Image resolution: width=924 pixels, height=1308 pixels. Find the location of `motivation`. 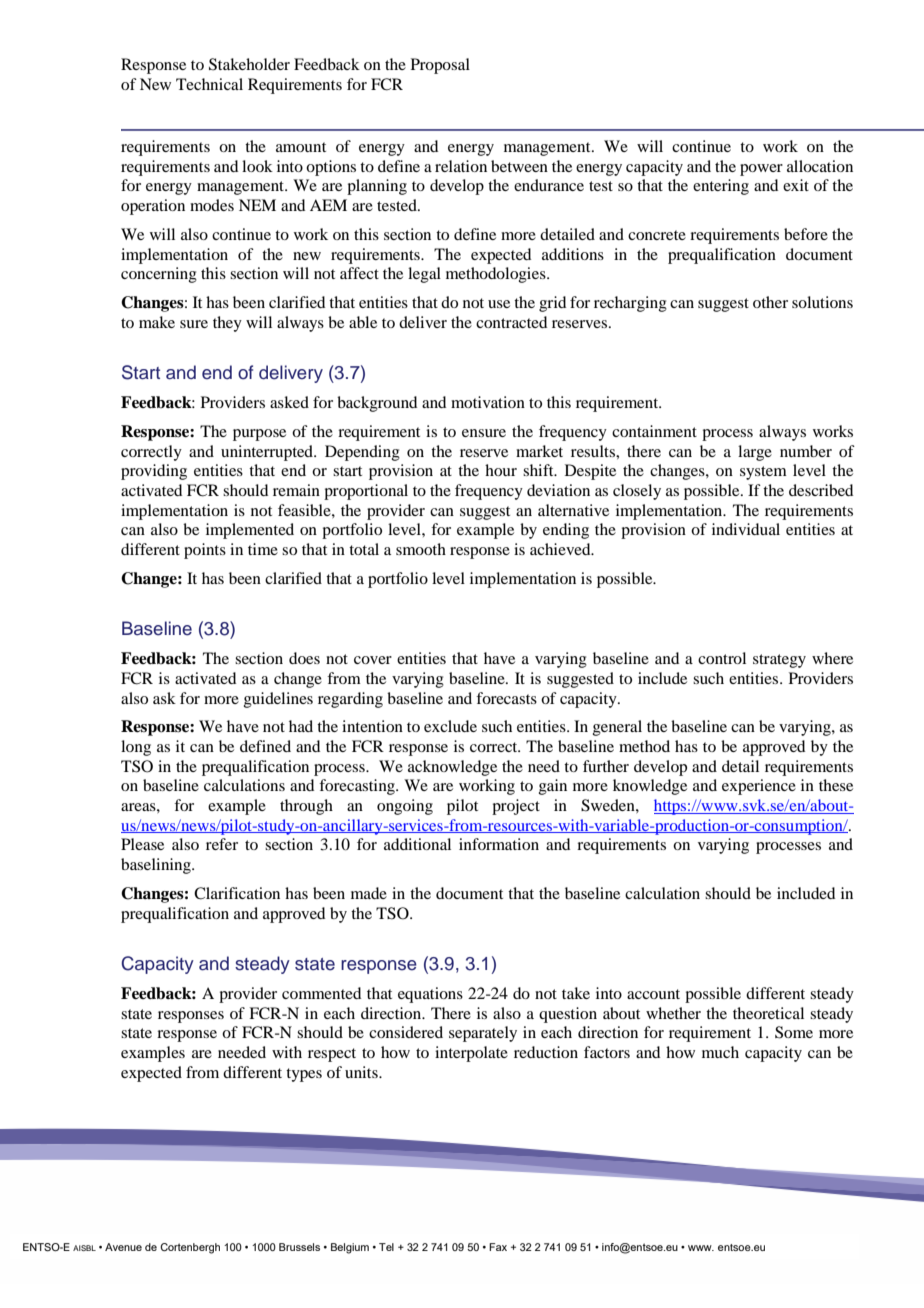

motivation is located at coordinates (488, 402).
